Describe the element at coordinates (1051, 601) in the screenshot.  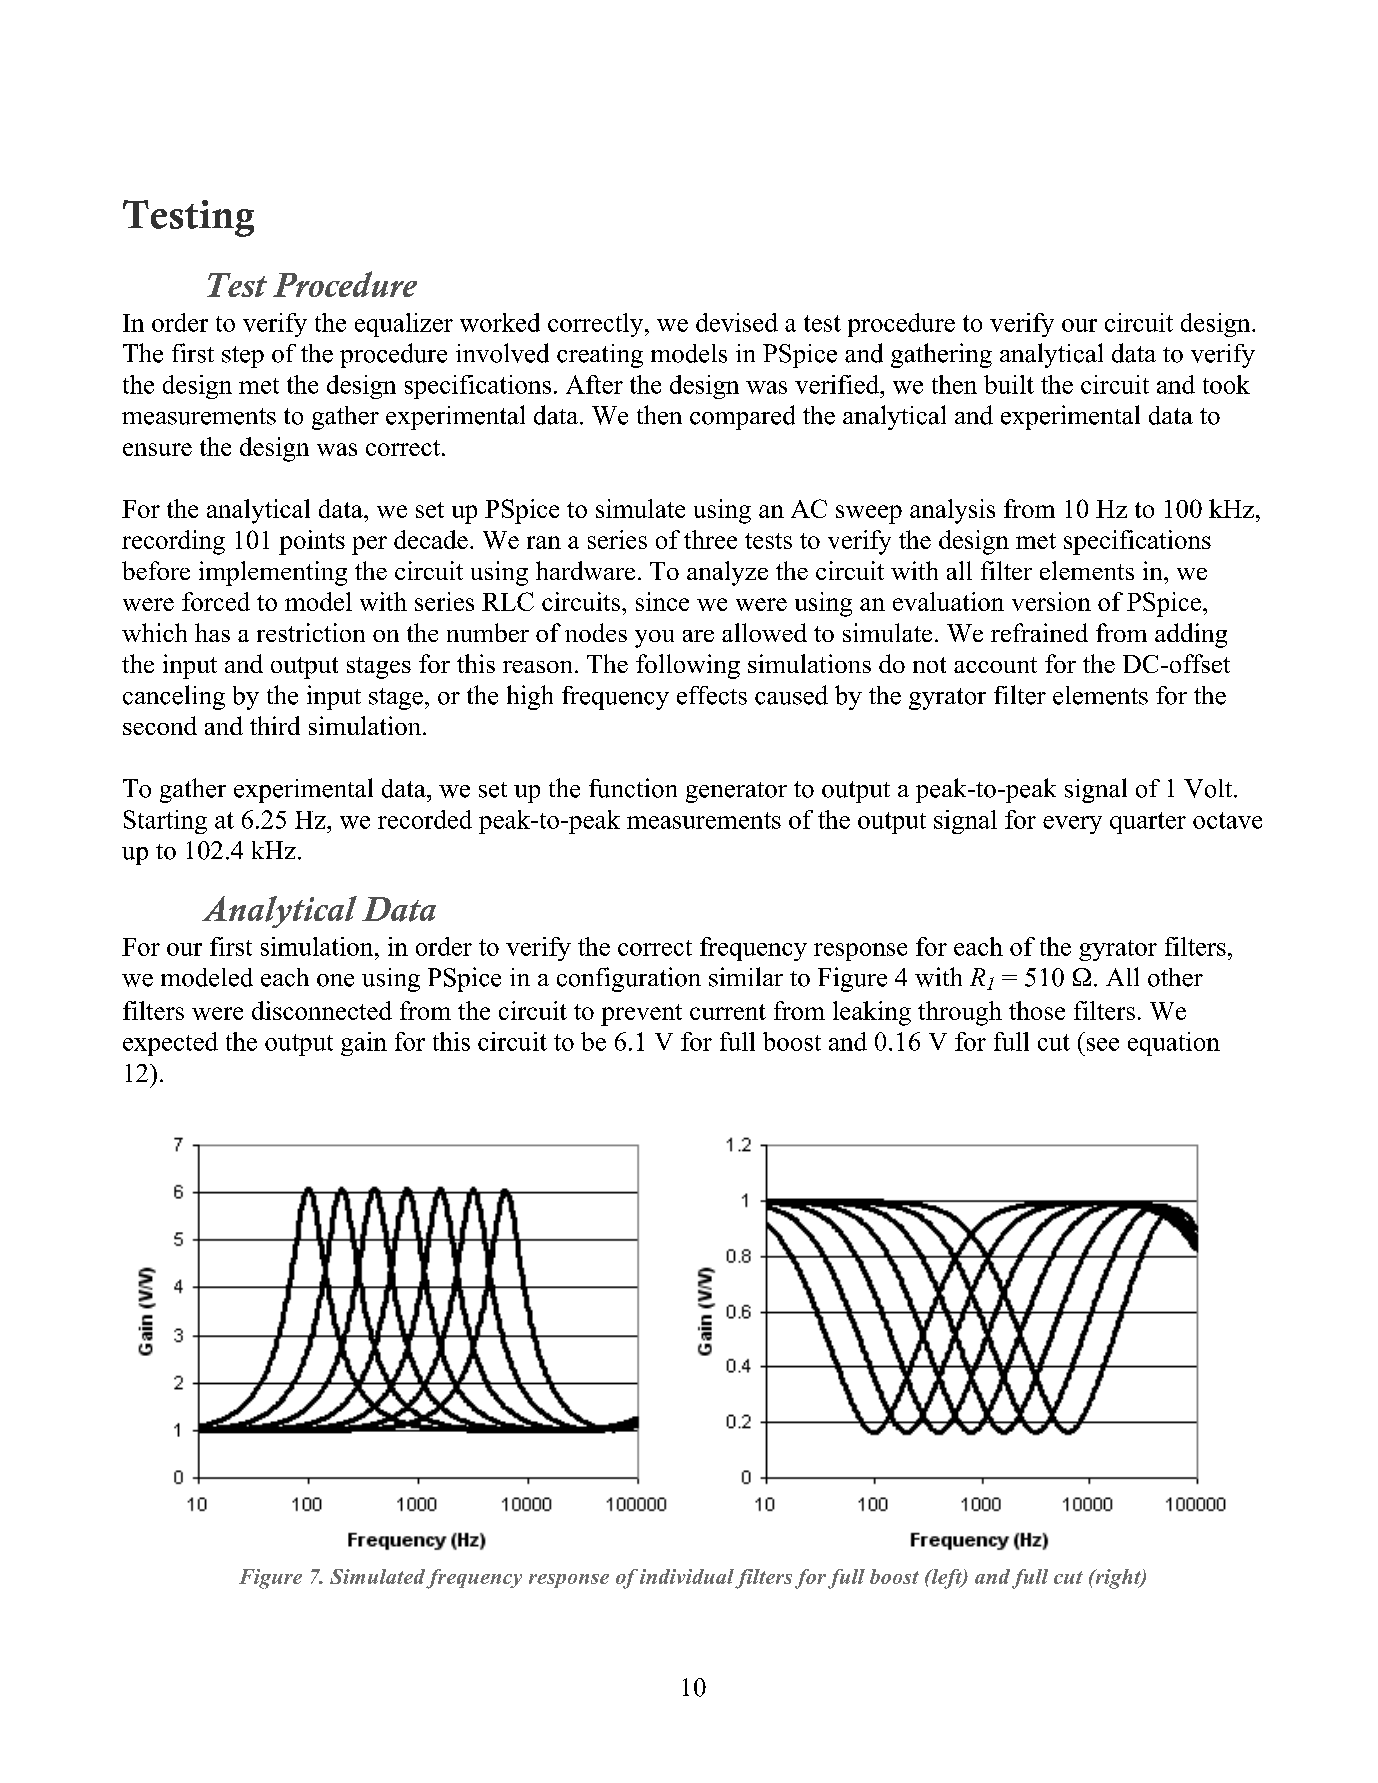
I see `version` at that location.
